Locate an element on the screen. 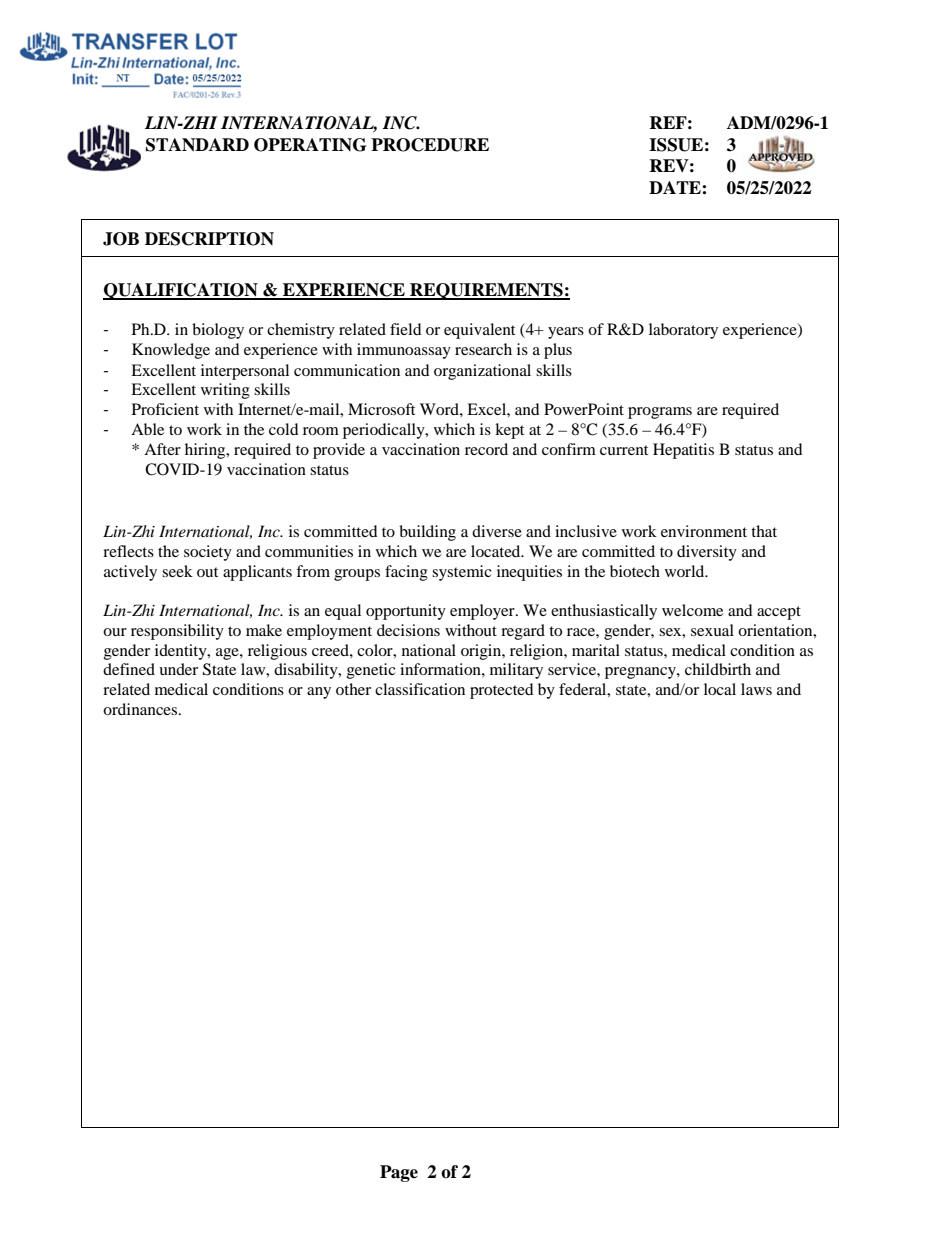  Page is located at coordinates (399, 1173).
